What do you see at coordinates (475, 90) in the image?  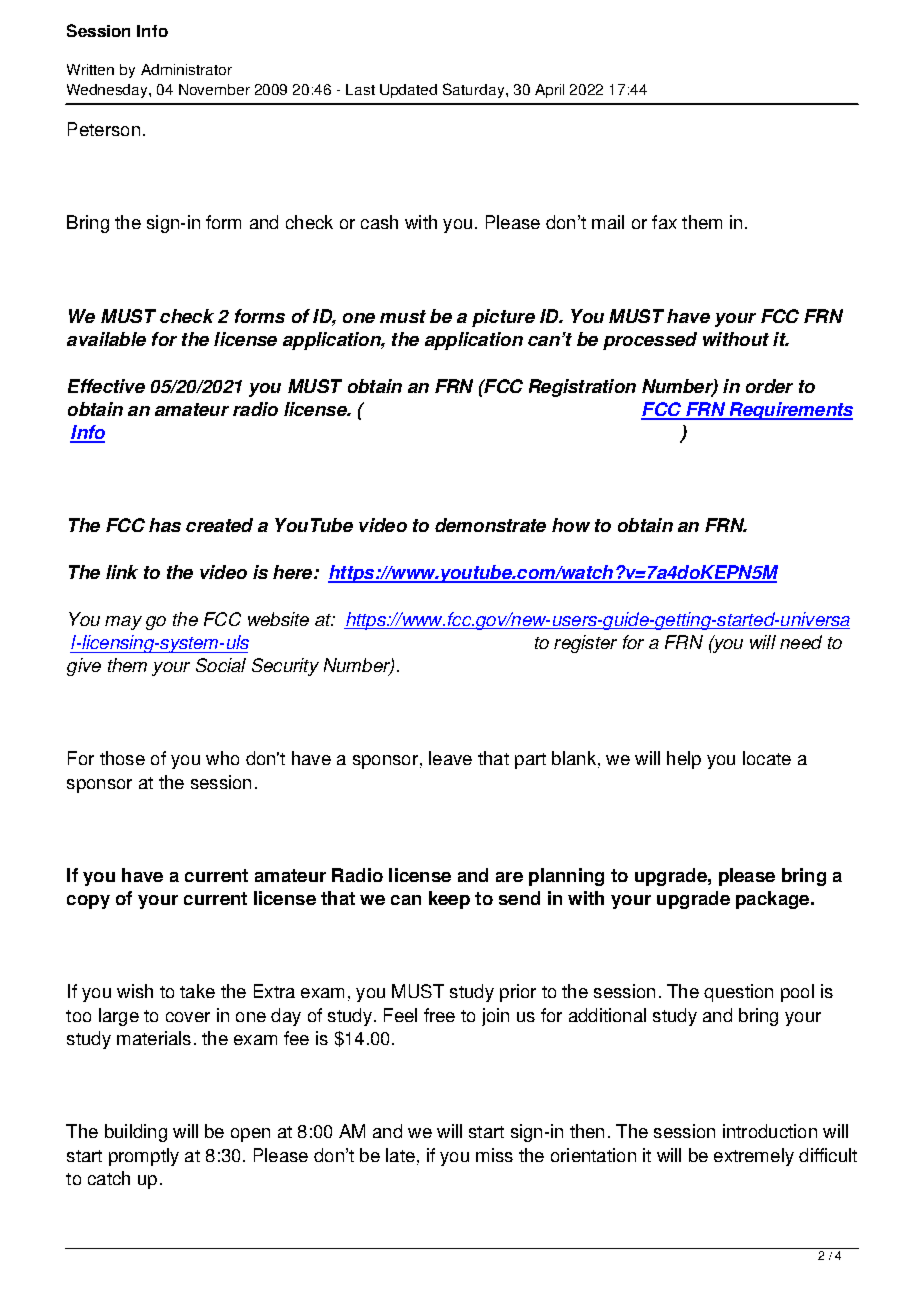 I see `Saturday` at bounding box center [475, 90].
